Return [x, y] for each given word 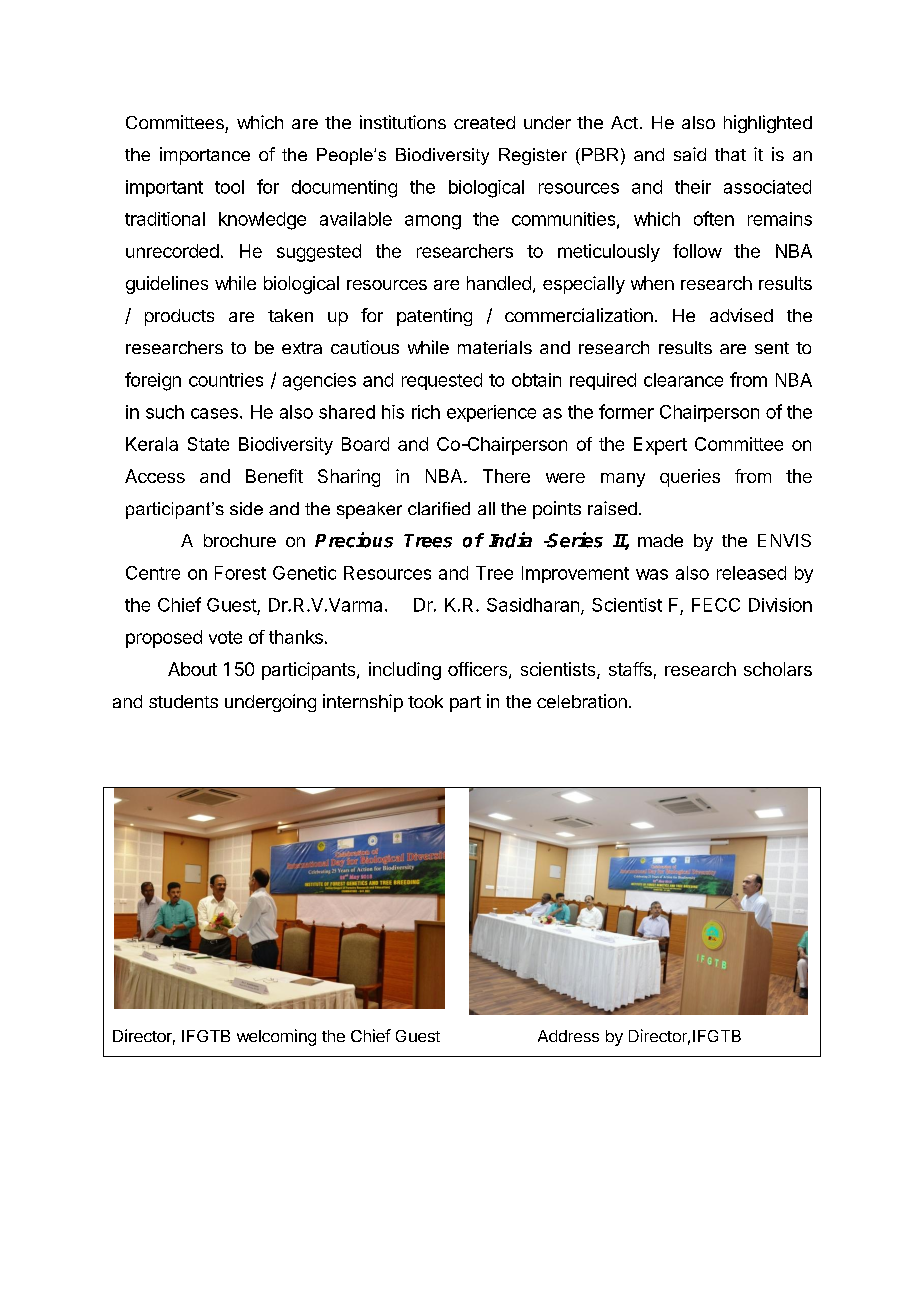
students [183, 701]
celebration [582, 701]
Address [568, 1036]
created [484, 122]
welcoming [276, 1037]
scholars [778, 669]
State [208, 444]
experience [491, 413]
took [425, 701]
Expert [660, 446]
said [690, 154]
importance [205, 156]
